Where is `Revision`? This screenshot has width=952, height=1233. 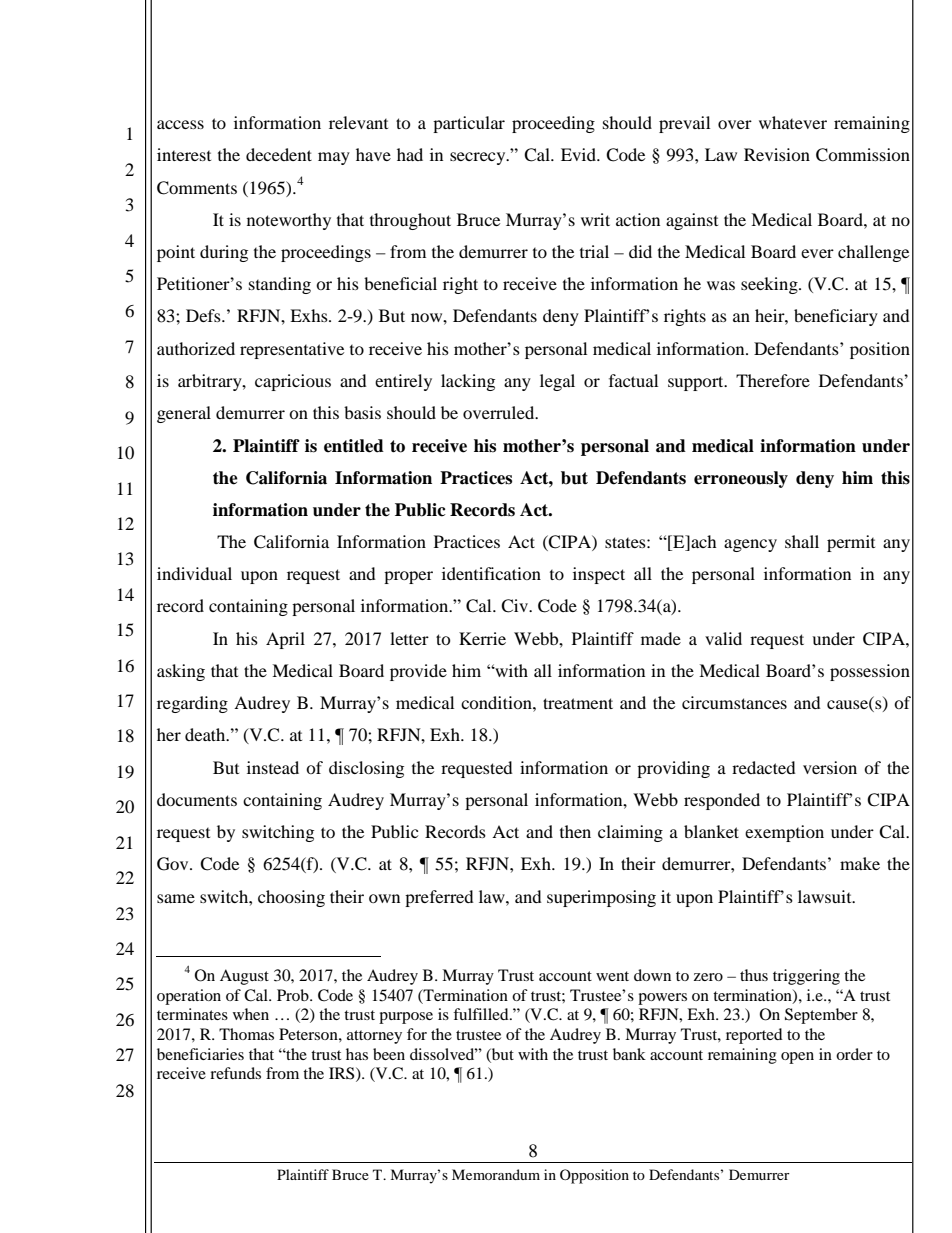
Revision is located at coordinates (777, 154).
